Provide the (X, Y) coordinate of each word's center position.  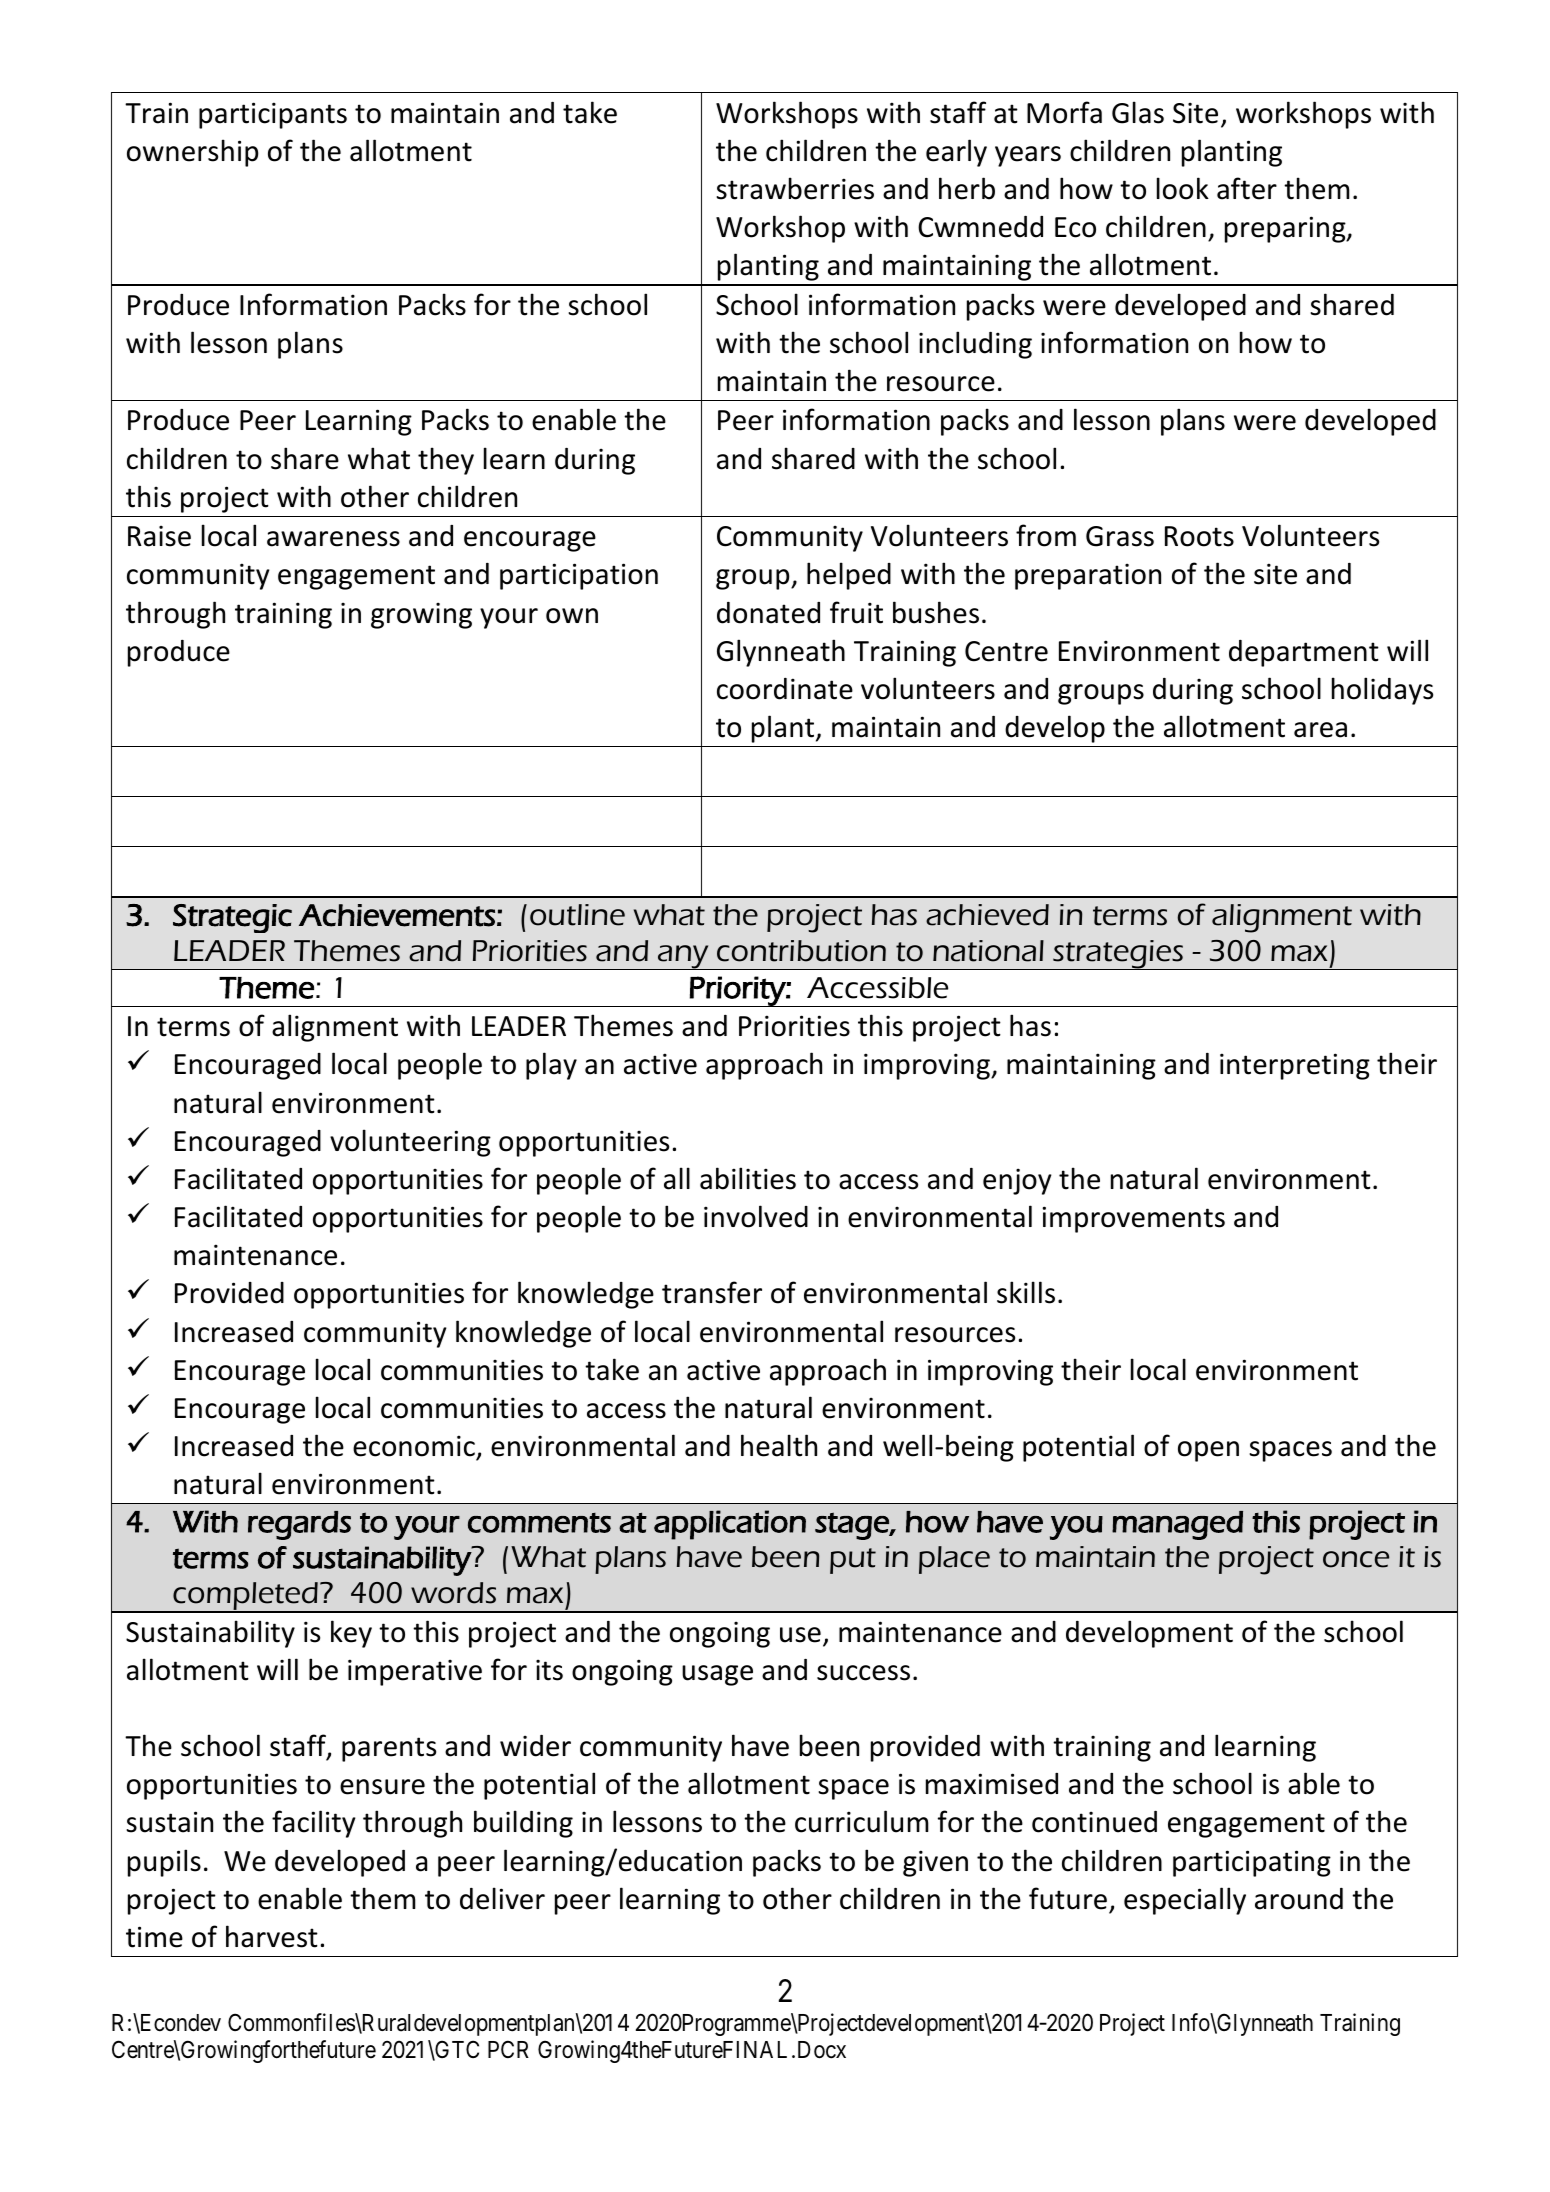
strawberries (795, 188)
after (1247, 188)
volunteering (410, 1143)
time (154, 1937)
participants (273, 115)
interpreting (1295, 1066)
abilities (748, 1178)
